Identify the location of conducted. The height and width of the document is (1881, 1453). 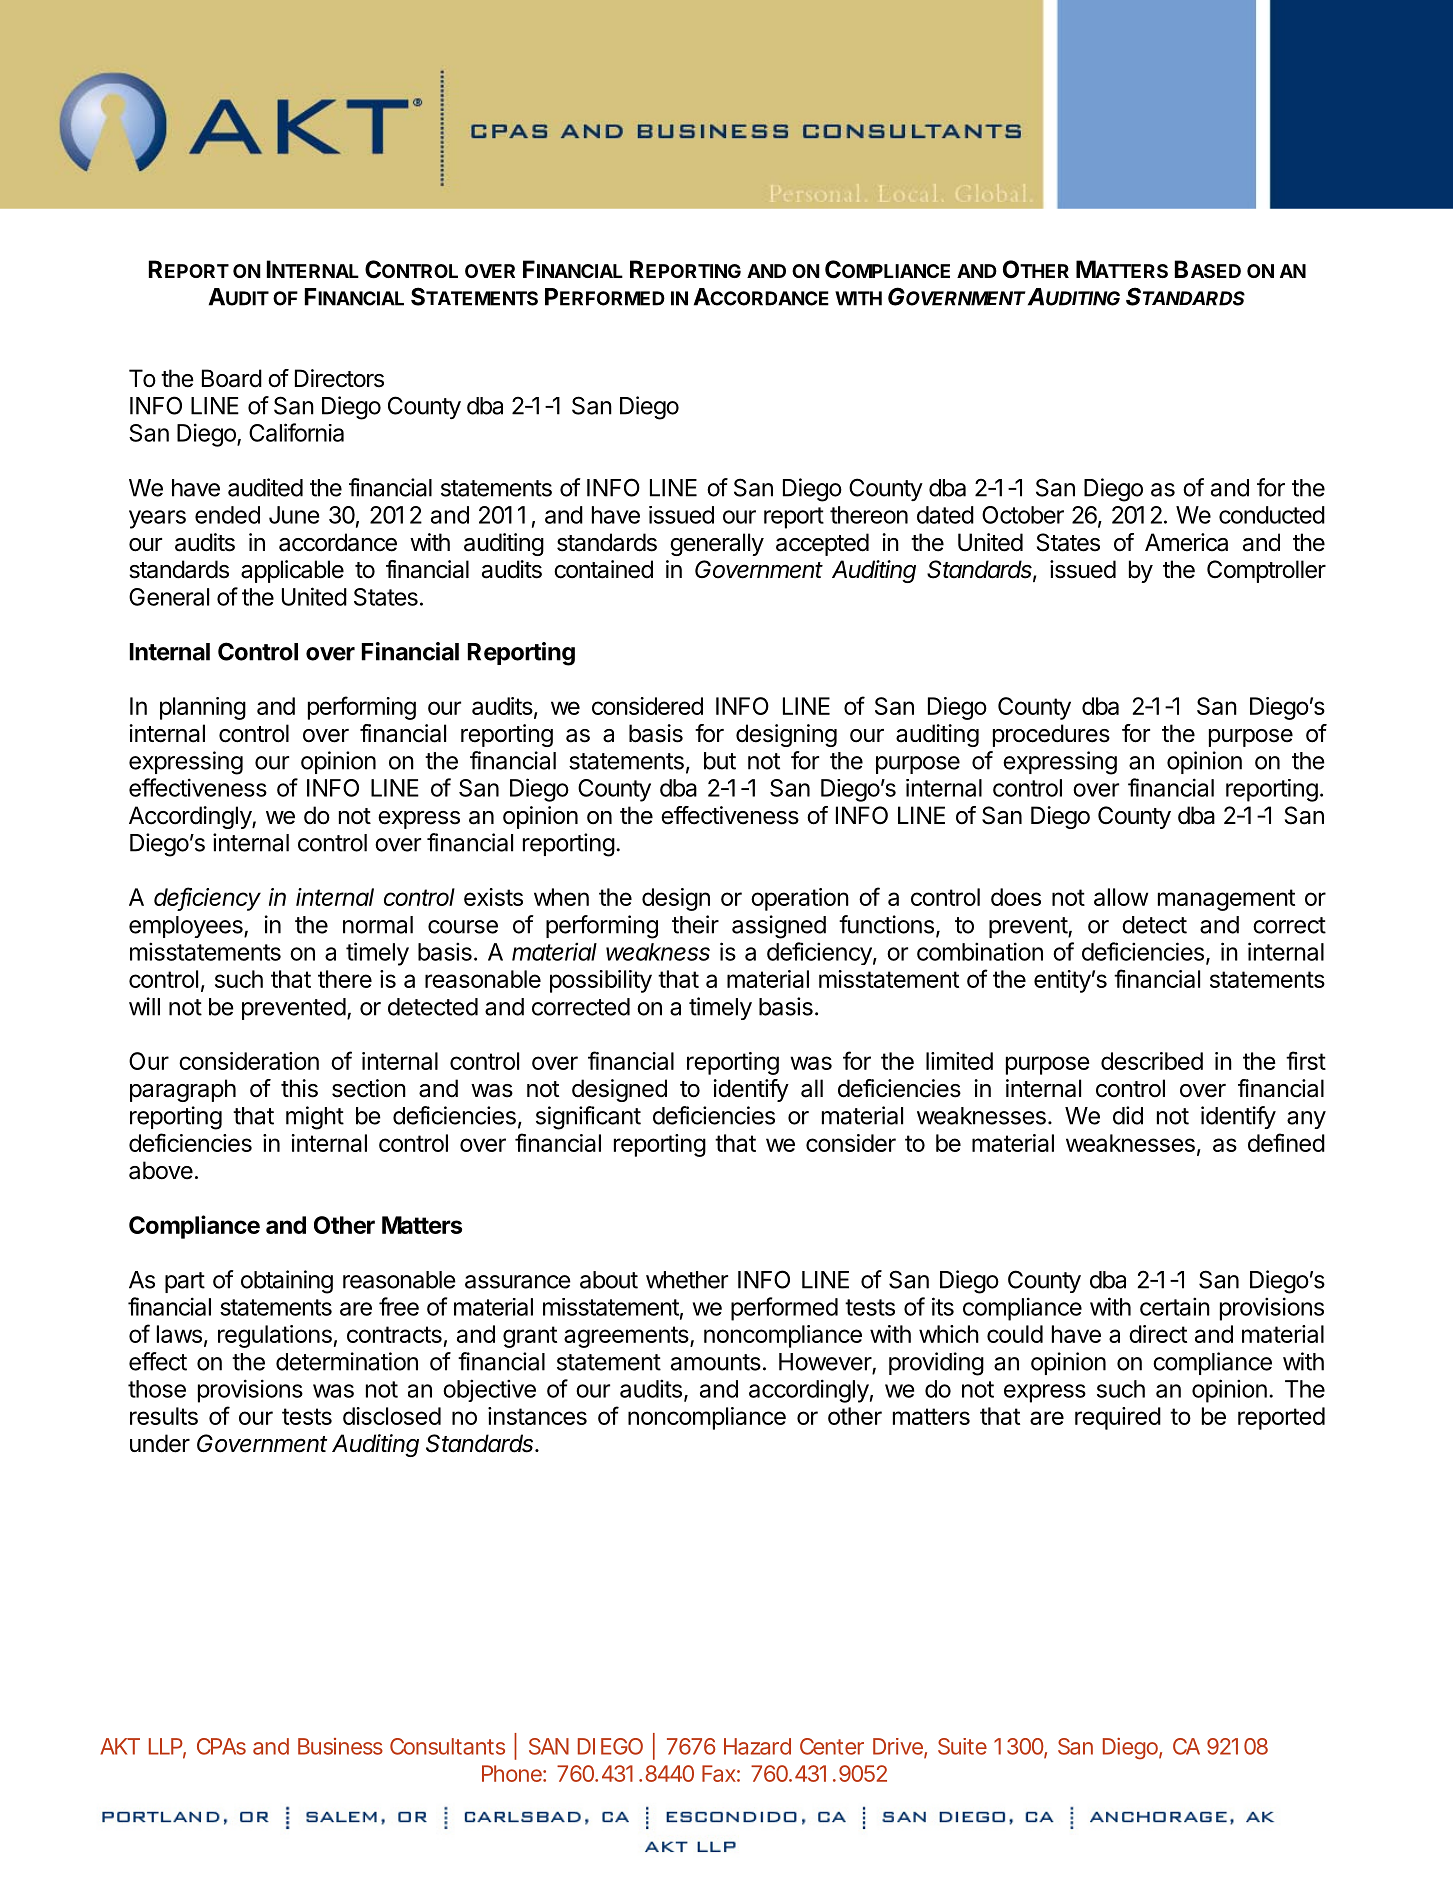
(1272, 515).
